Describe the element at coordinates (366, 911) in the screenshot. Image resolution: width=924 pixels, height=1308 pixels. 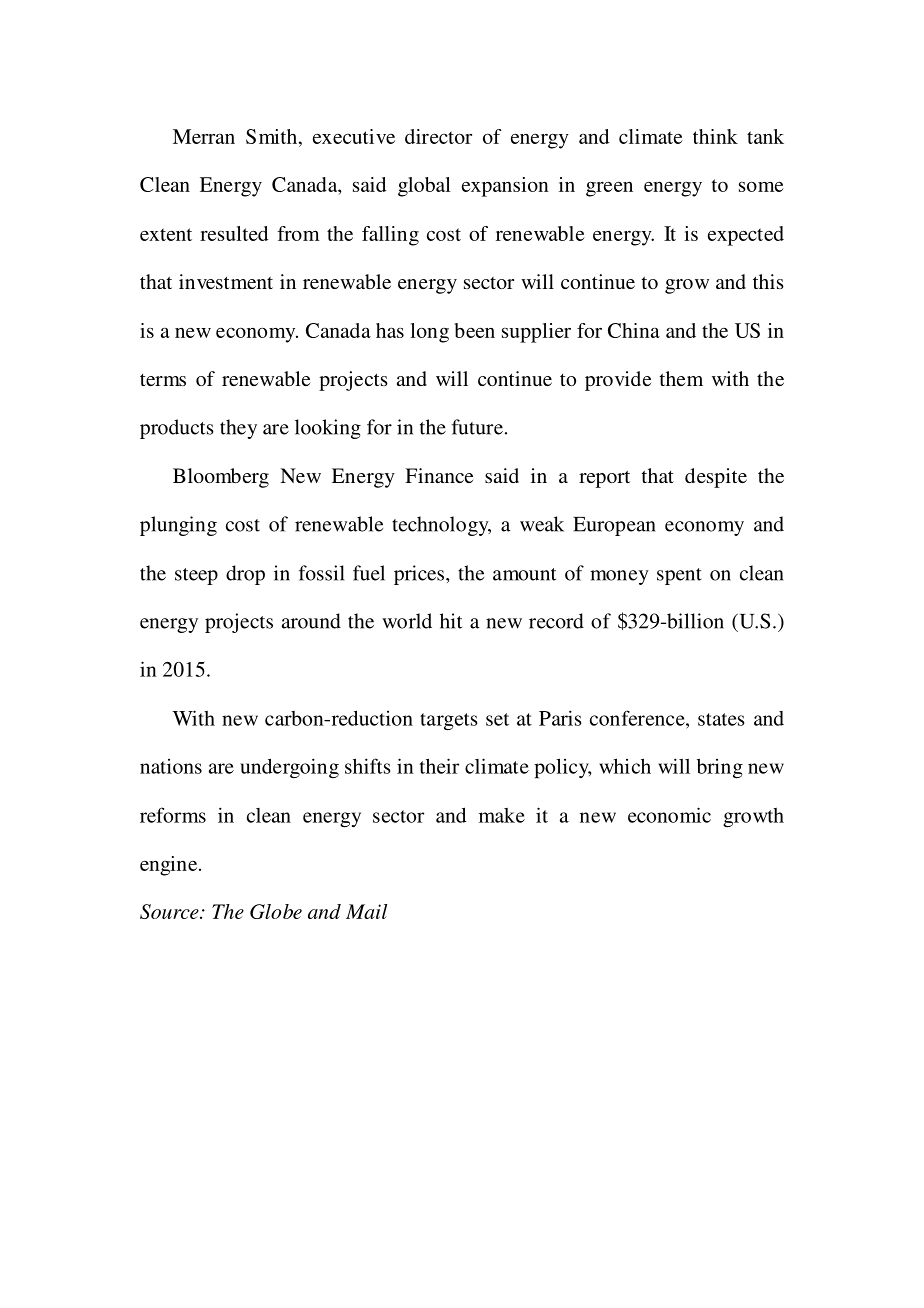
I see `Mail` at that location.
